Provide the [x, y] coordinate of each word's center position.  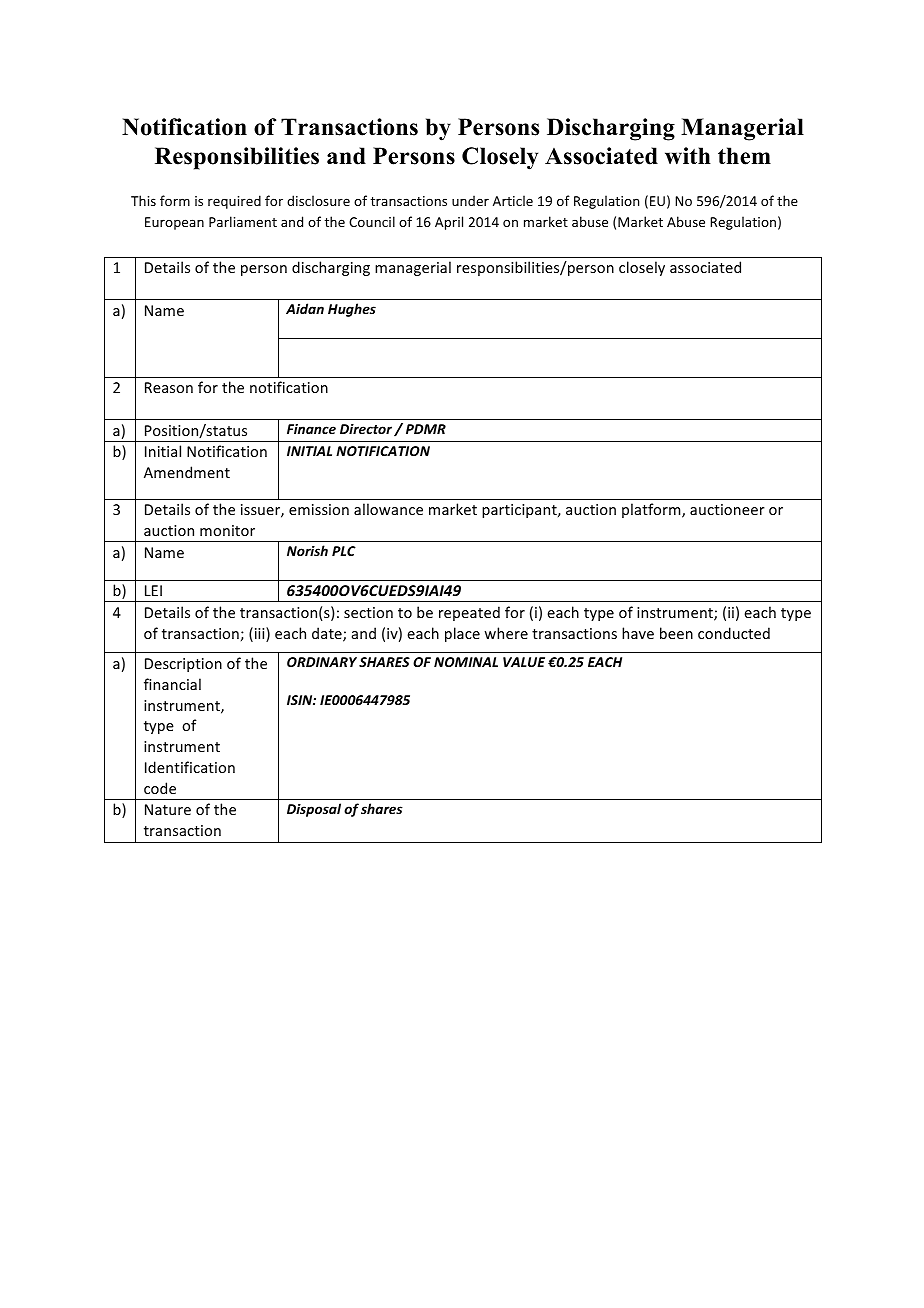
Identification [190, 767]
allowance [388, 509]
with [688, 156]
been [676, 633]
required [234, 202]
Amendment [187, 472]
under [470, 200]
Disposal [314, 810]
